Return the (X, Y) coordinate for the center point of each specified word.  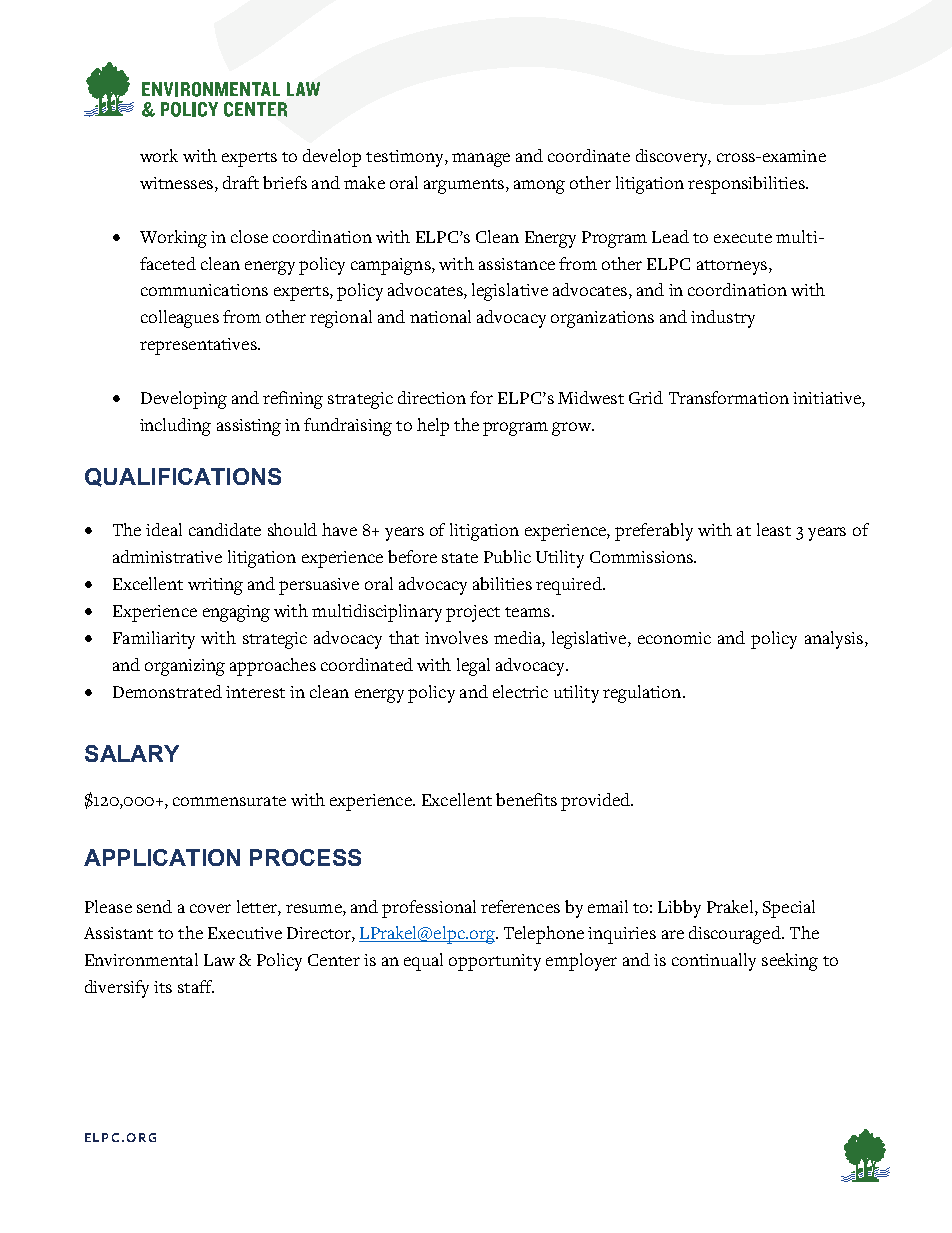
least (774, 529)
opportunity (495, 962)
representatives (199, 346)
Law (219, 960)
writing (215, 586)
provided (597, 802)
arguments (464, 186)
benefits (526, 799)
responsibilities (747, 185)
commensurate (229, 801)
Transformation (729, 397)
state (460, 558)
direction (432, 397)
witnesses (178, 183)
